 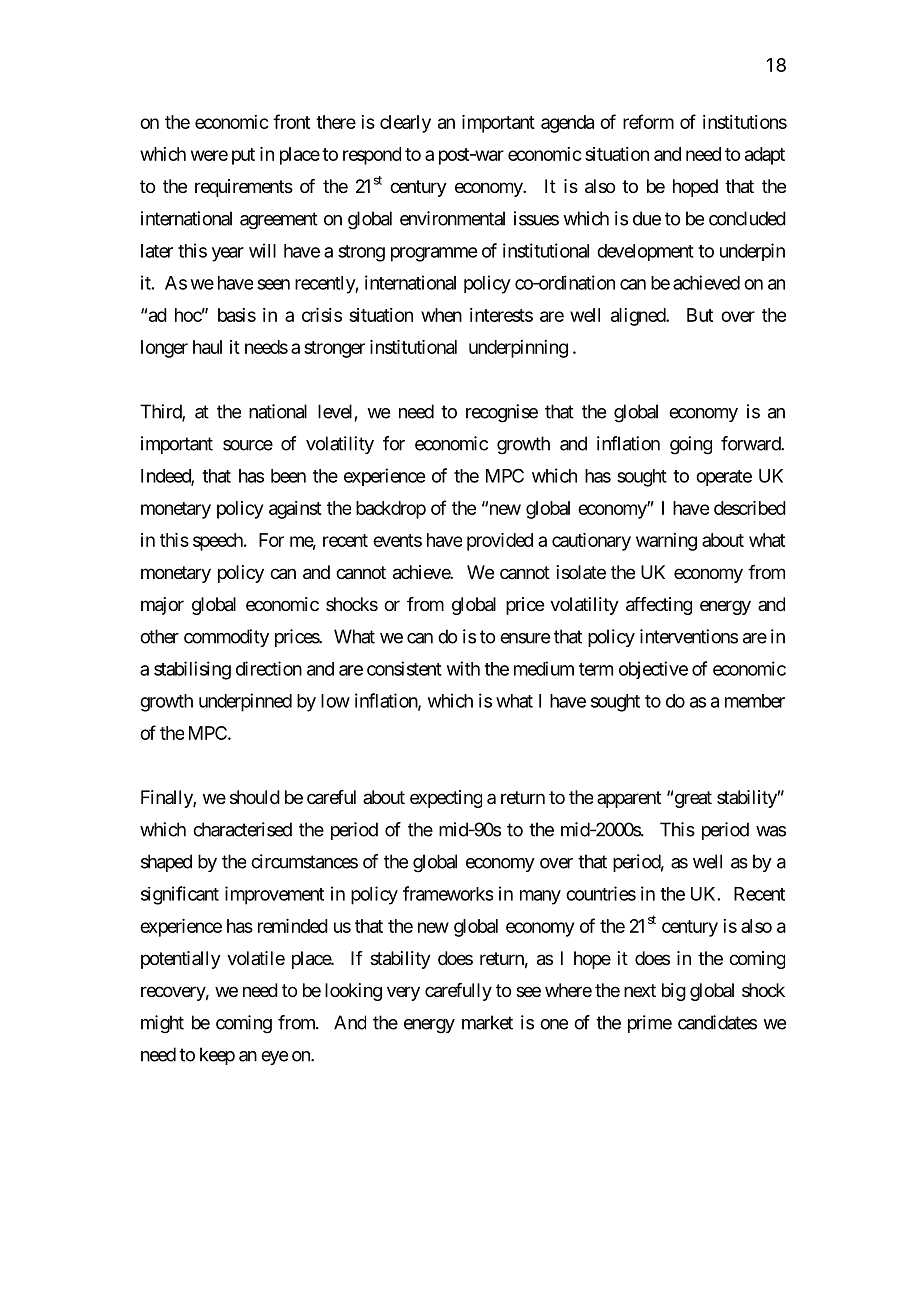 I want to click on clearly, so click(x=405, y=124).
